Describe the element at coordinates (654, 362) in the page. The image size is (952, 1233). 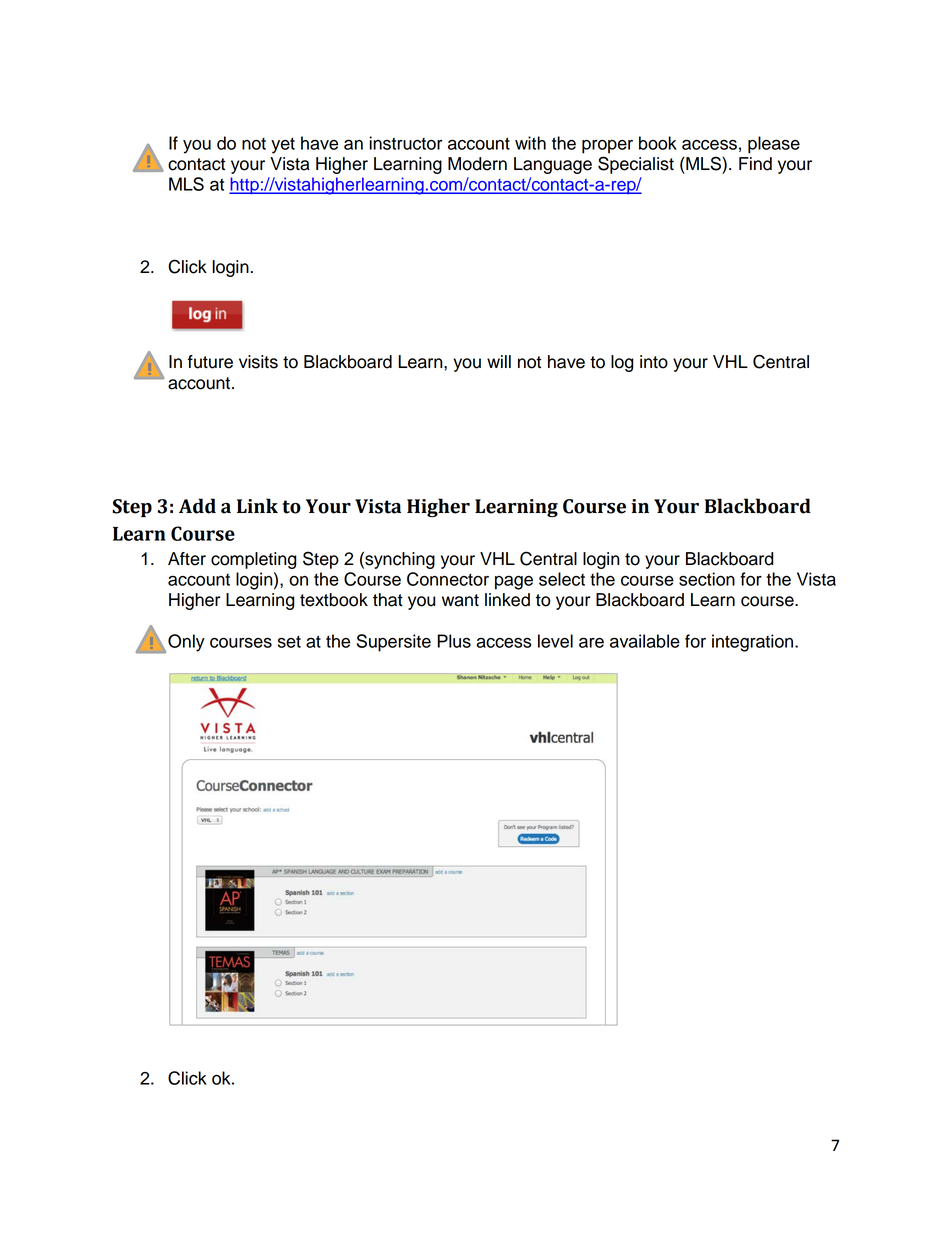
I see `into` at that location.
